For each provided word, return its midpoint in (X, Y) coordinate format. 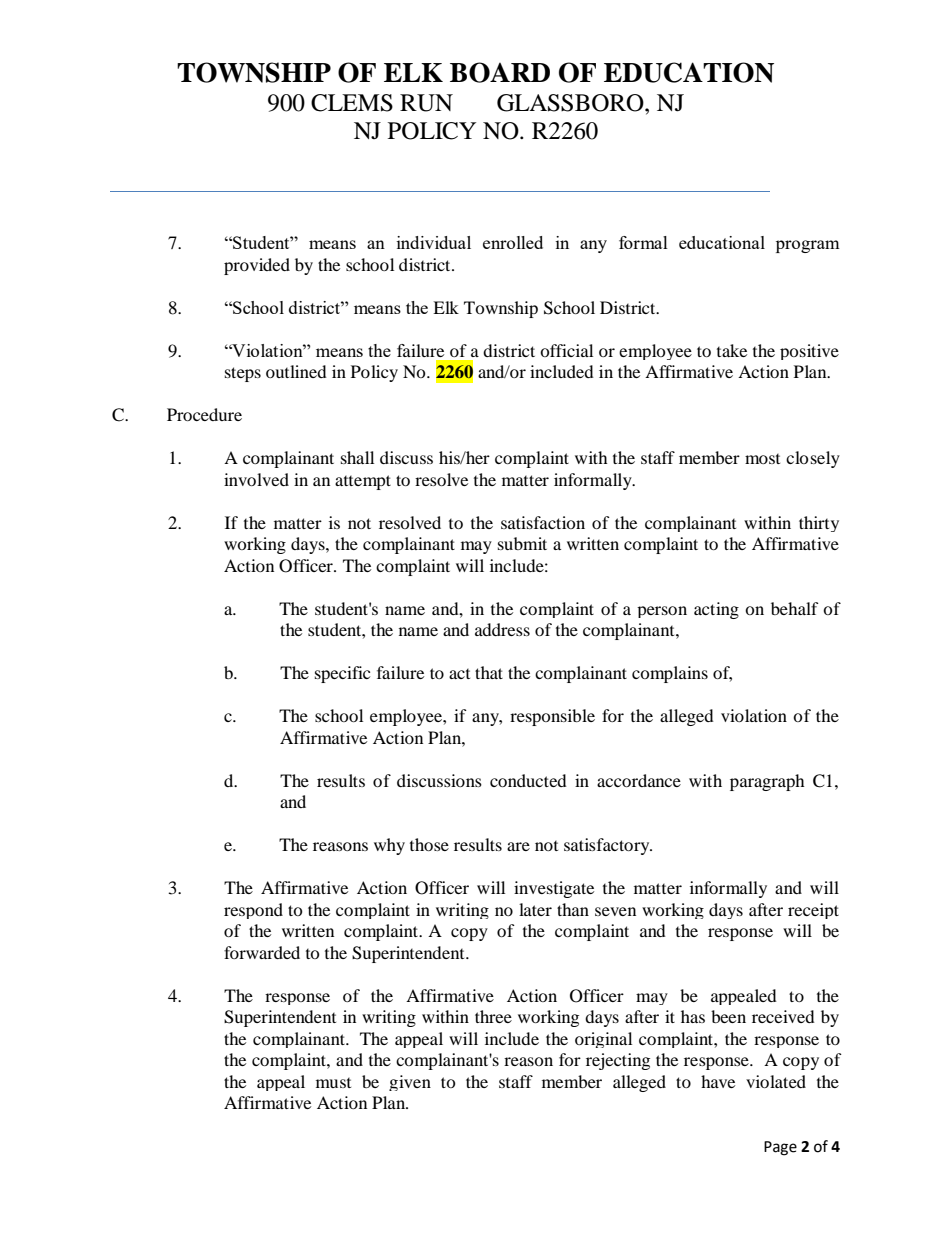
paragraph (767, 782)
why (389, 846)
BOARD (500, 72)
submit (522, 543)
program (808, 246)
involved (256, 479)
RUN (426, 103)
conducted (528, 780)
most (762, 459)
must (333, 1083)
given (410, 1083)
